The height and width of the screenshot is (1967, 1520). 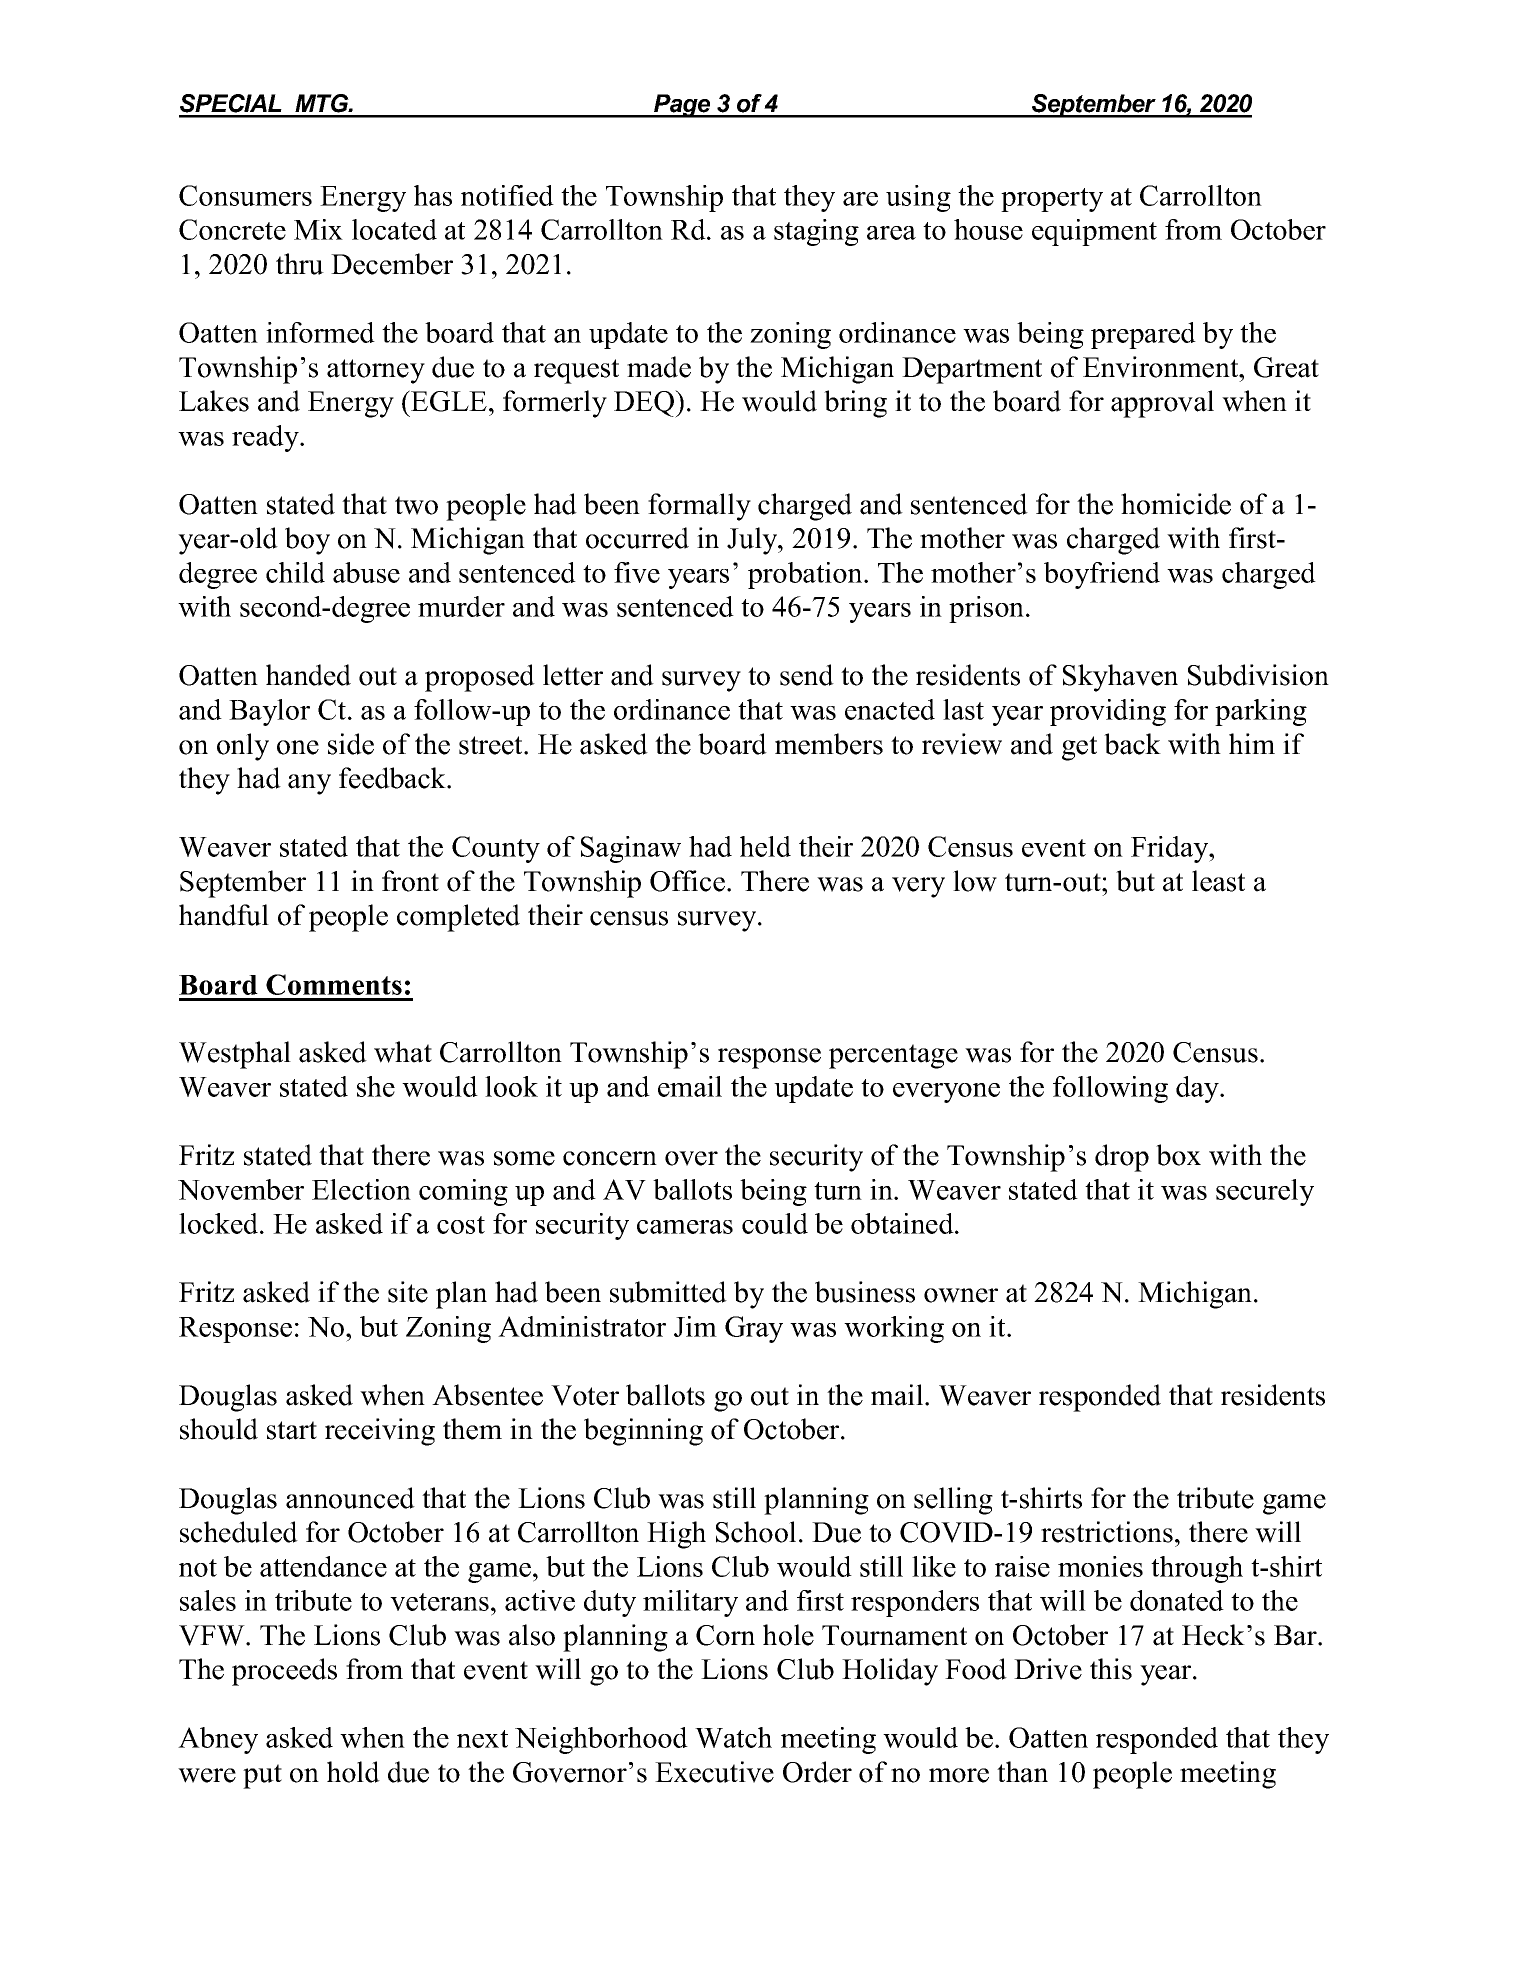 What do you see at coordinates (353, 1772) in the screenshot?
I see `hold` at bounding box center [353, 1772].
